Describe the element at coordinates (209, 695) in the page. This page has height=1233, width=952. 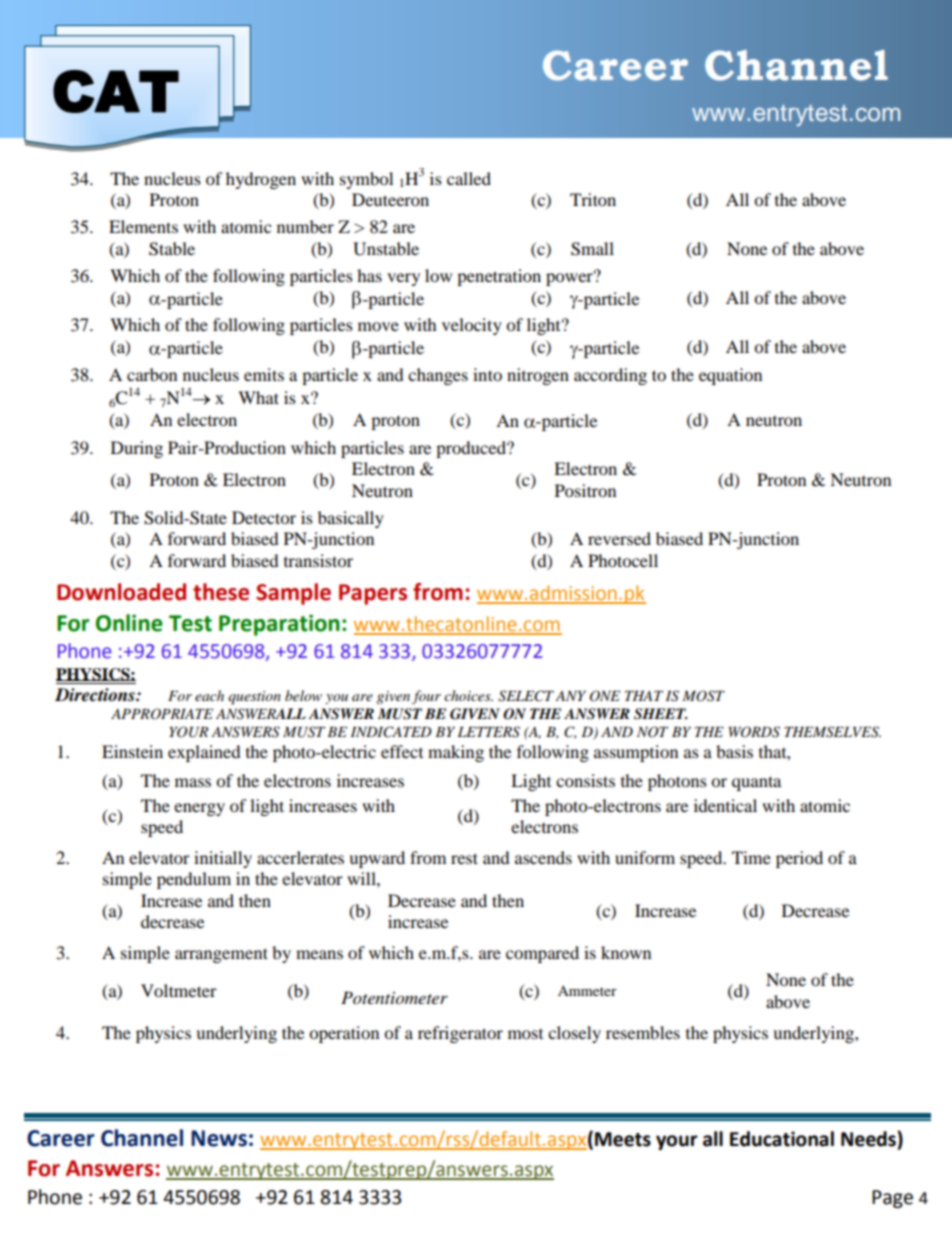
I see `each` at that location.
